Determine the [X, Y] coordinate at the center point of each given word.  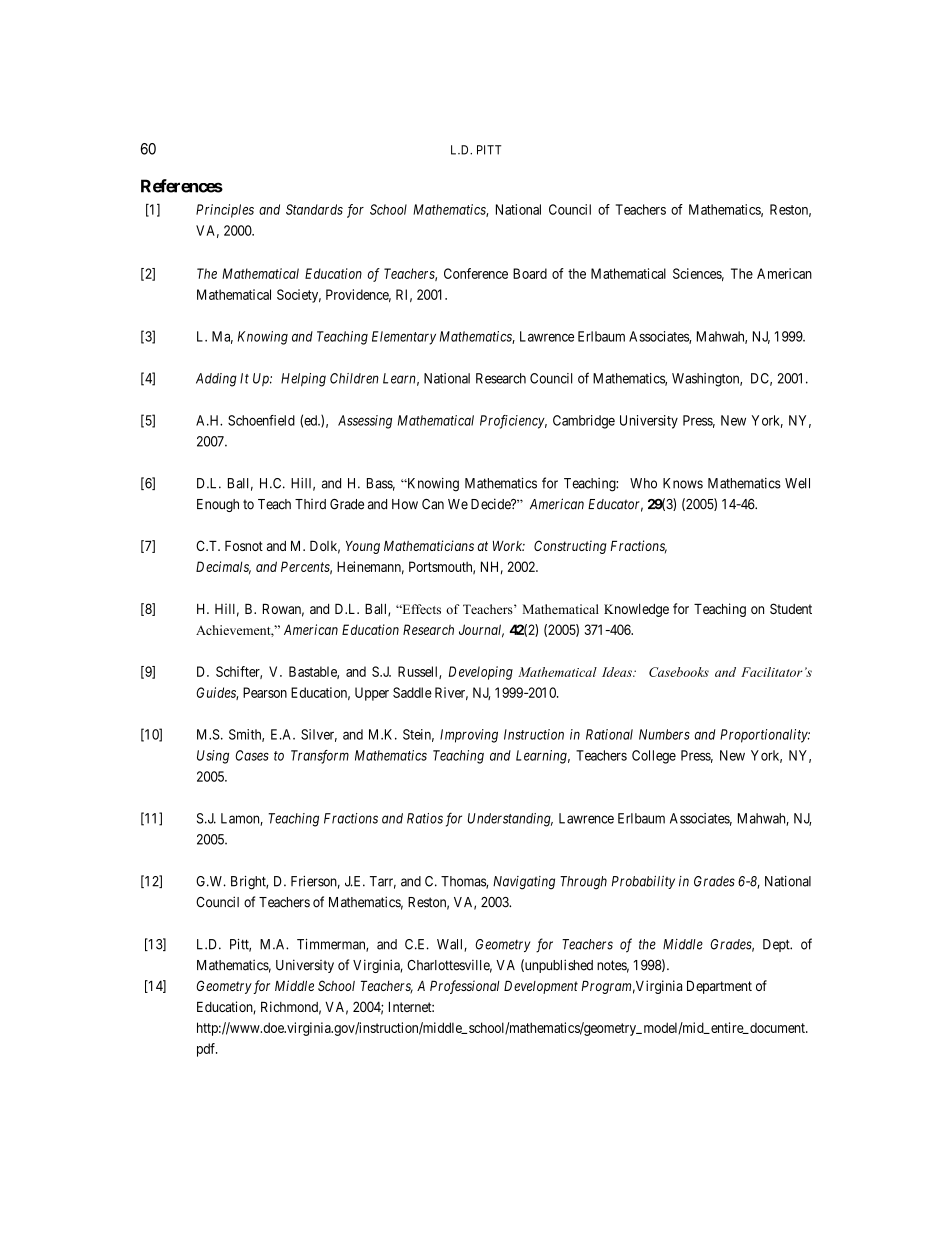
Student [791, 608]
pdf [207, 1050]
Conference [476, 273]
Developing [481, 673]
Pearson [265, 692]
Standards [314, 209]
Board [530, 273]
